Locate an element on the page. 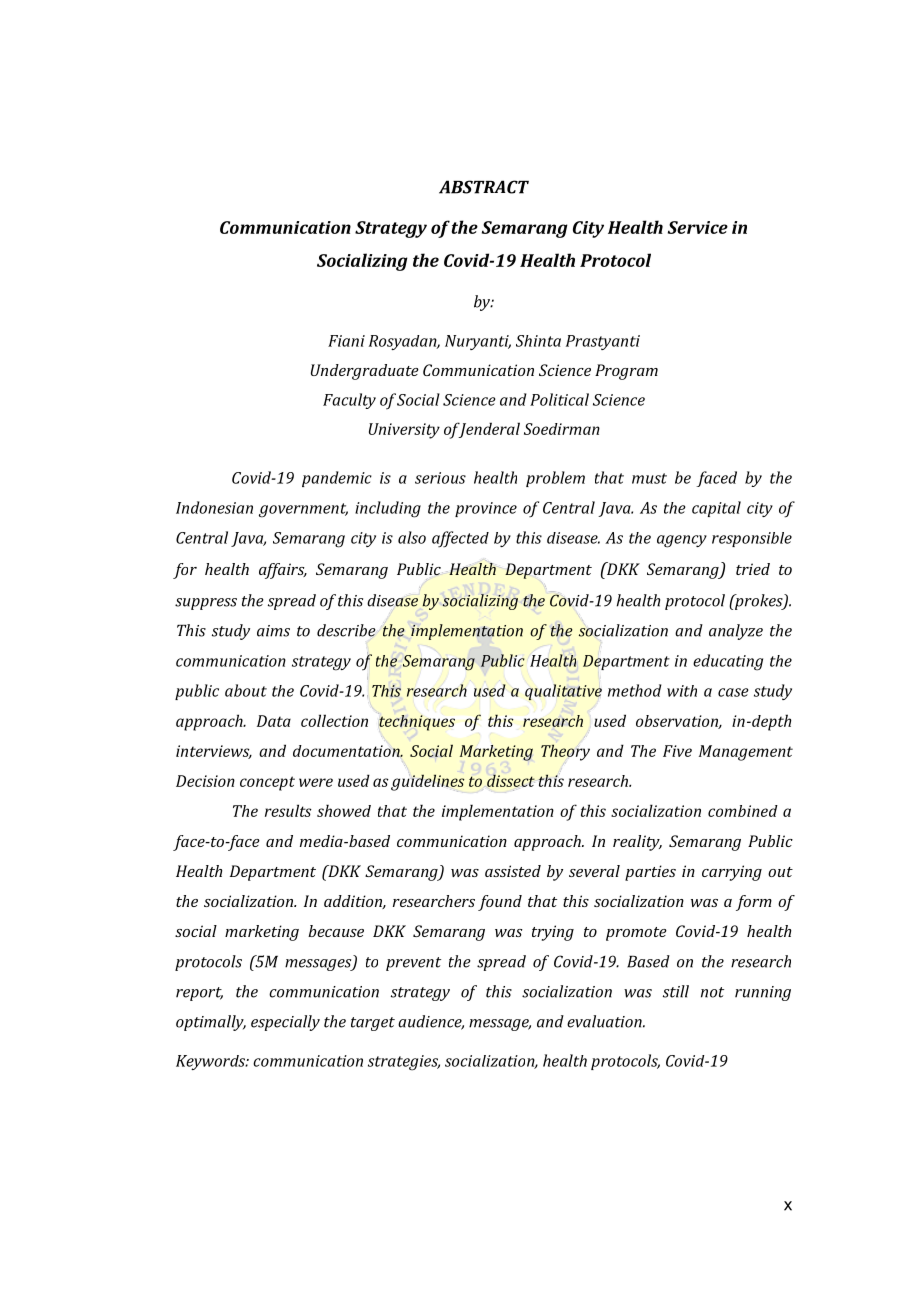 The height and width of the image is (1308, 924). Service is located at coordinates (698, 227).
